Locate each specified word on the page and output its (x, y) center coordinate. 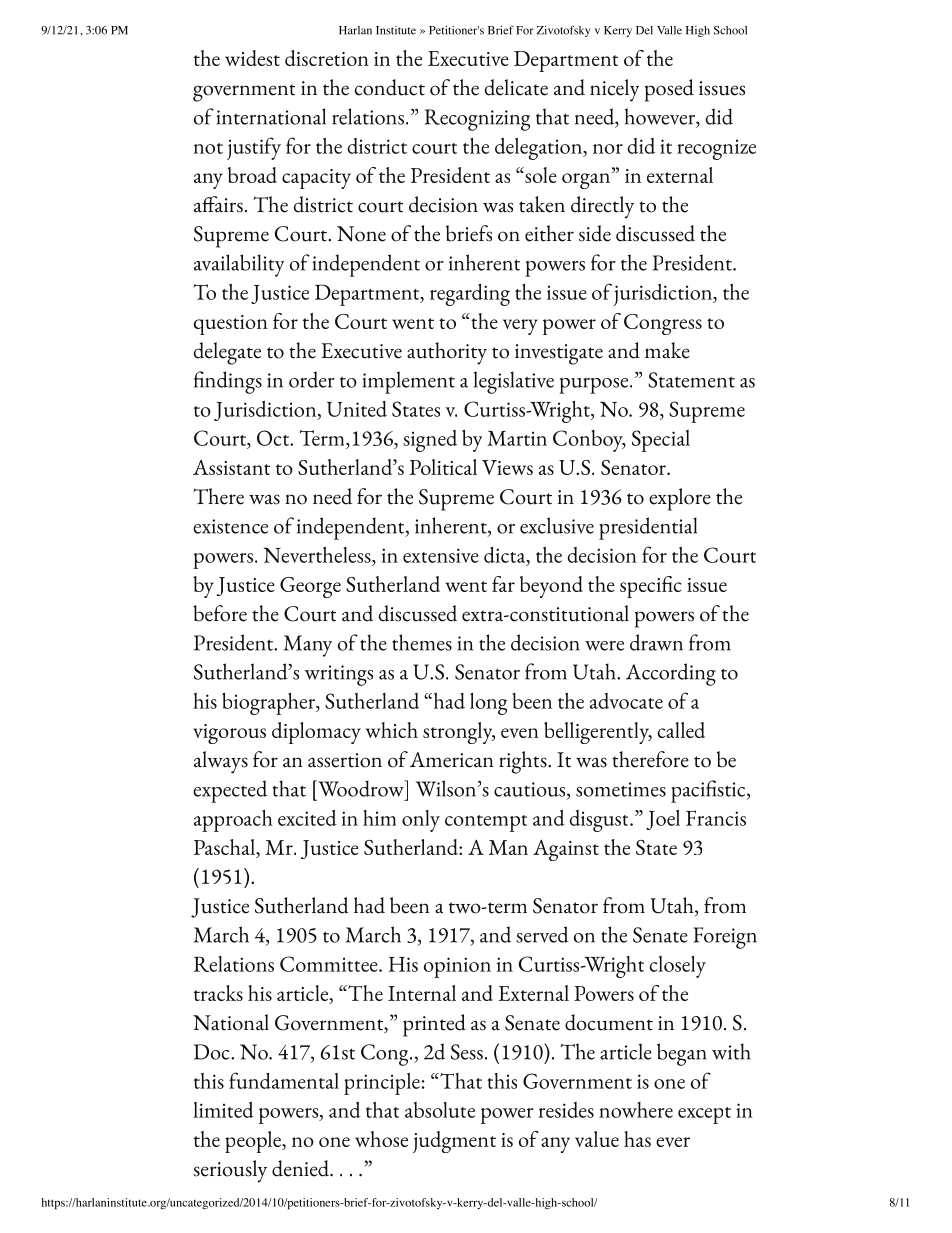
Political (443, 467)
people (254, 1142)
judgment (454, 1142)
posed (669, 90)
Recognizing (477, 120)
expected (230, 791)
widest (252, 58)
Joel (663, 820)
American (452, 760)
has (637, 1139)
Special (661, 441)
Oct (274, 438)
